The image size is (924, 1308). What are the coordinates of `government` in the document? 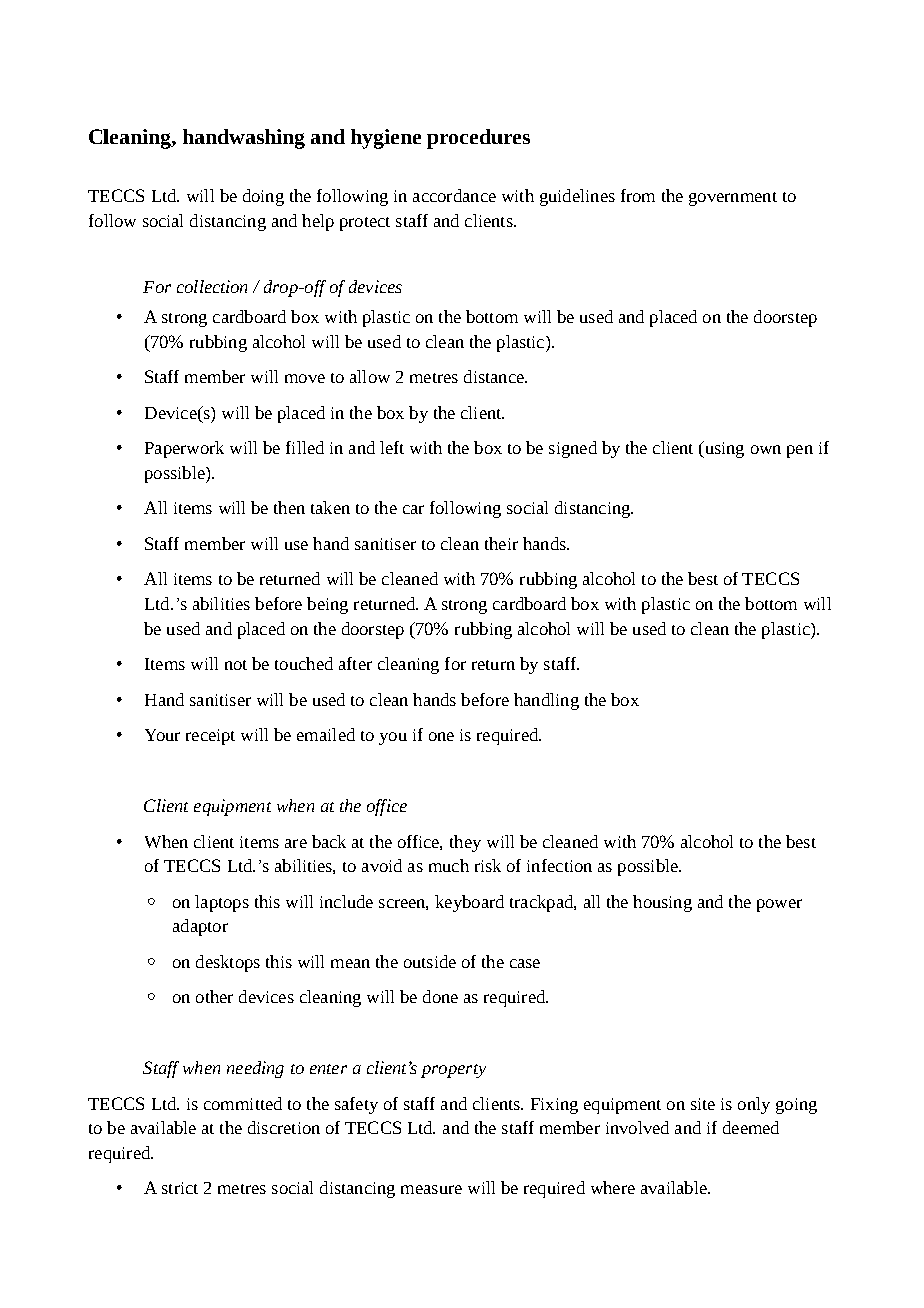 It's located at (733, 199).
